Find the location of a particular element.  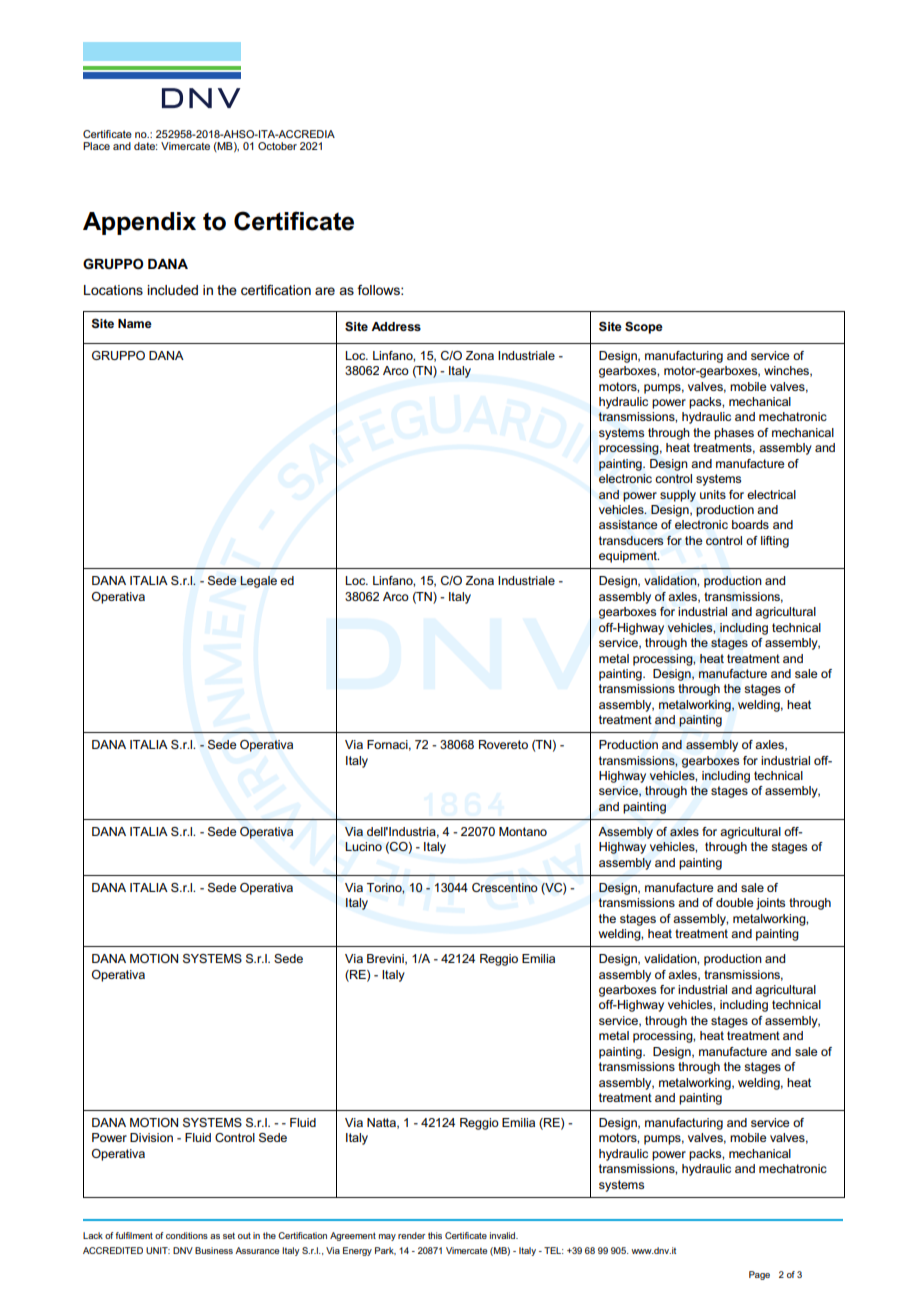

conditions is located at coordinates (187, 1235).
